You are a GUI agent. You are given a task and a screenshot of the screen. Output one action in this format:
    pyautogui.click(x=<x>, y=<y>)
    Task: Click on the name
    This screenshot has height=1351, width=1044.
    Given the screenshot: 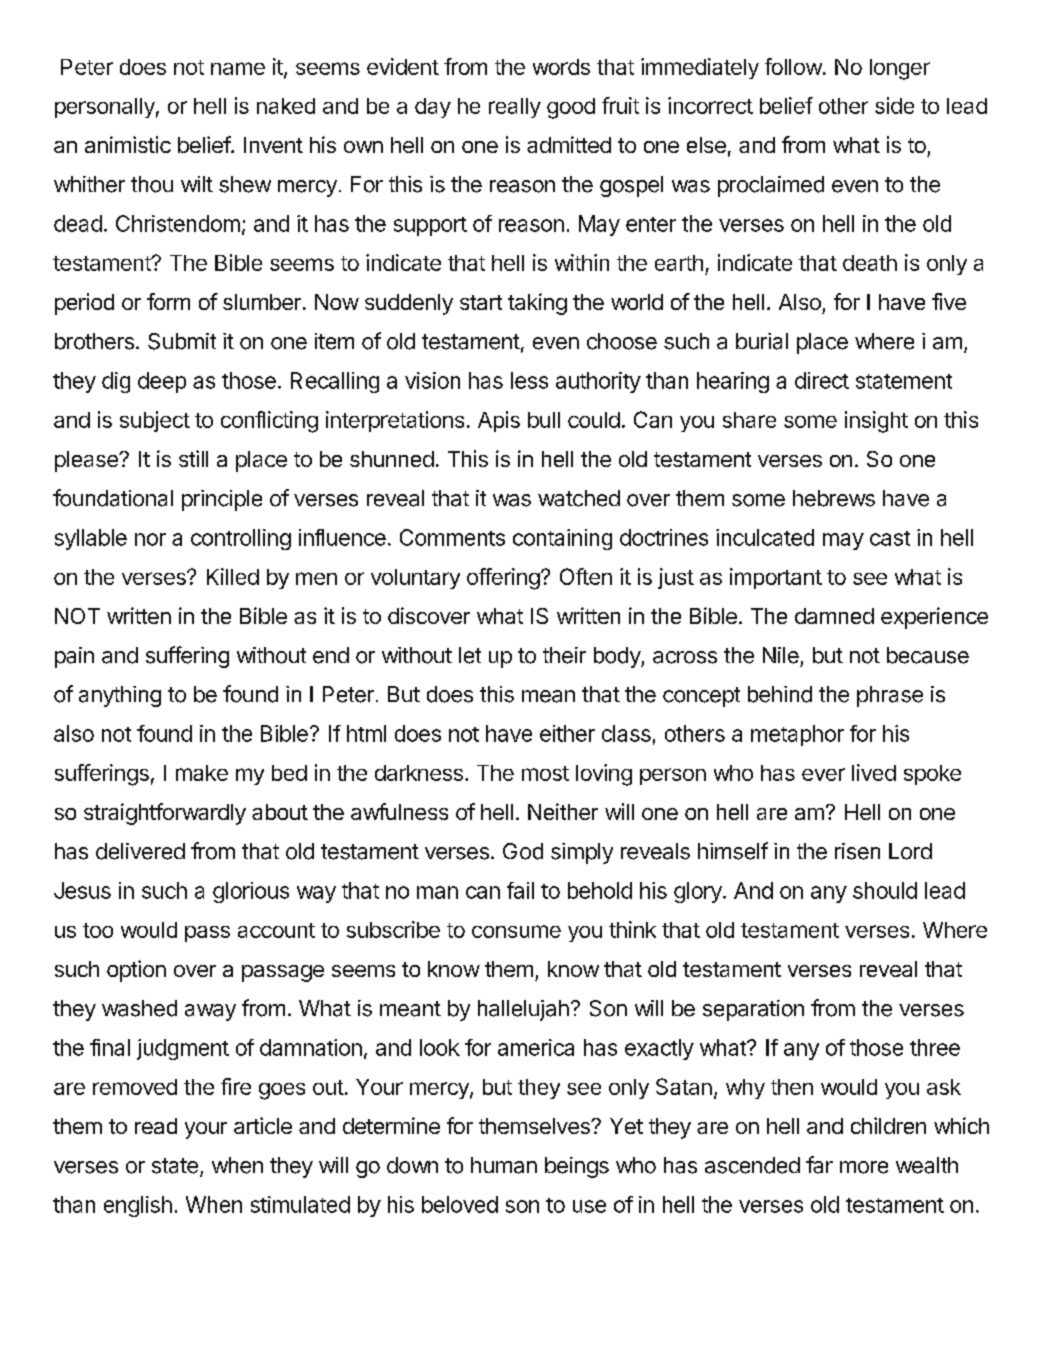 What is the action you would take?
    pyautogui.click(x=238, y=68)
